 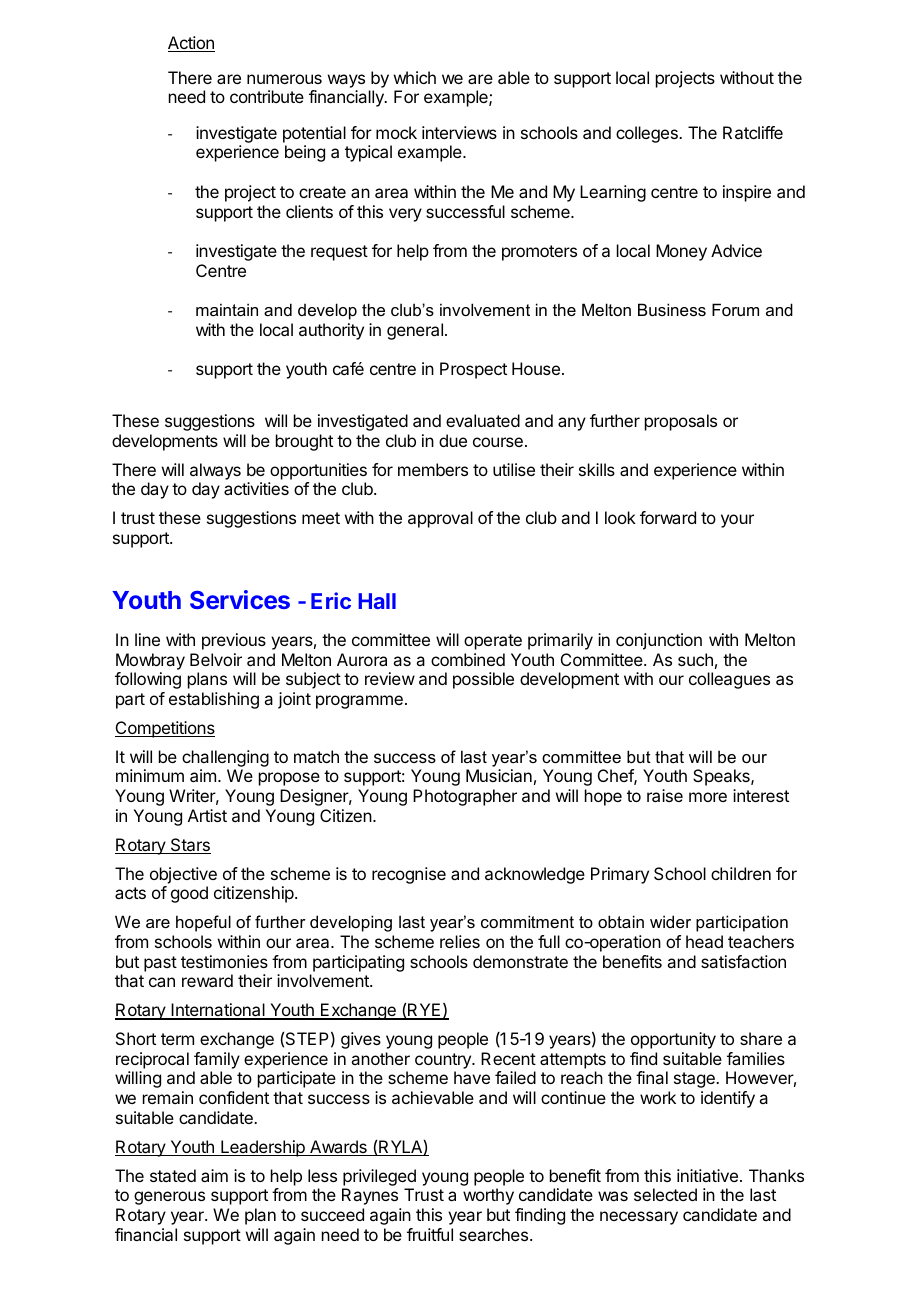 What do you see at coordinates (459, 132) in the image?
I see `interviews` at bounding box center [459, 132].
